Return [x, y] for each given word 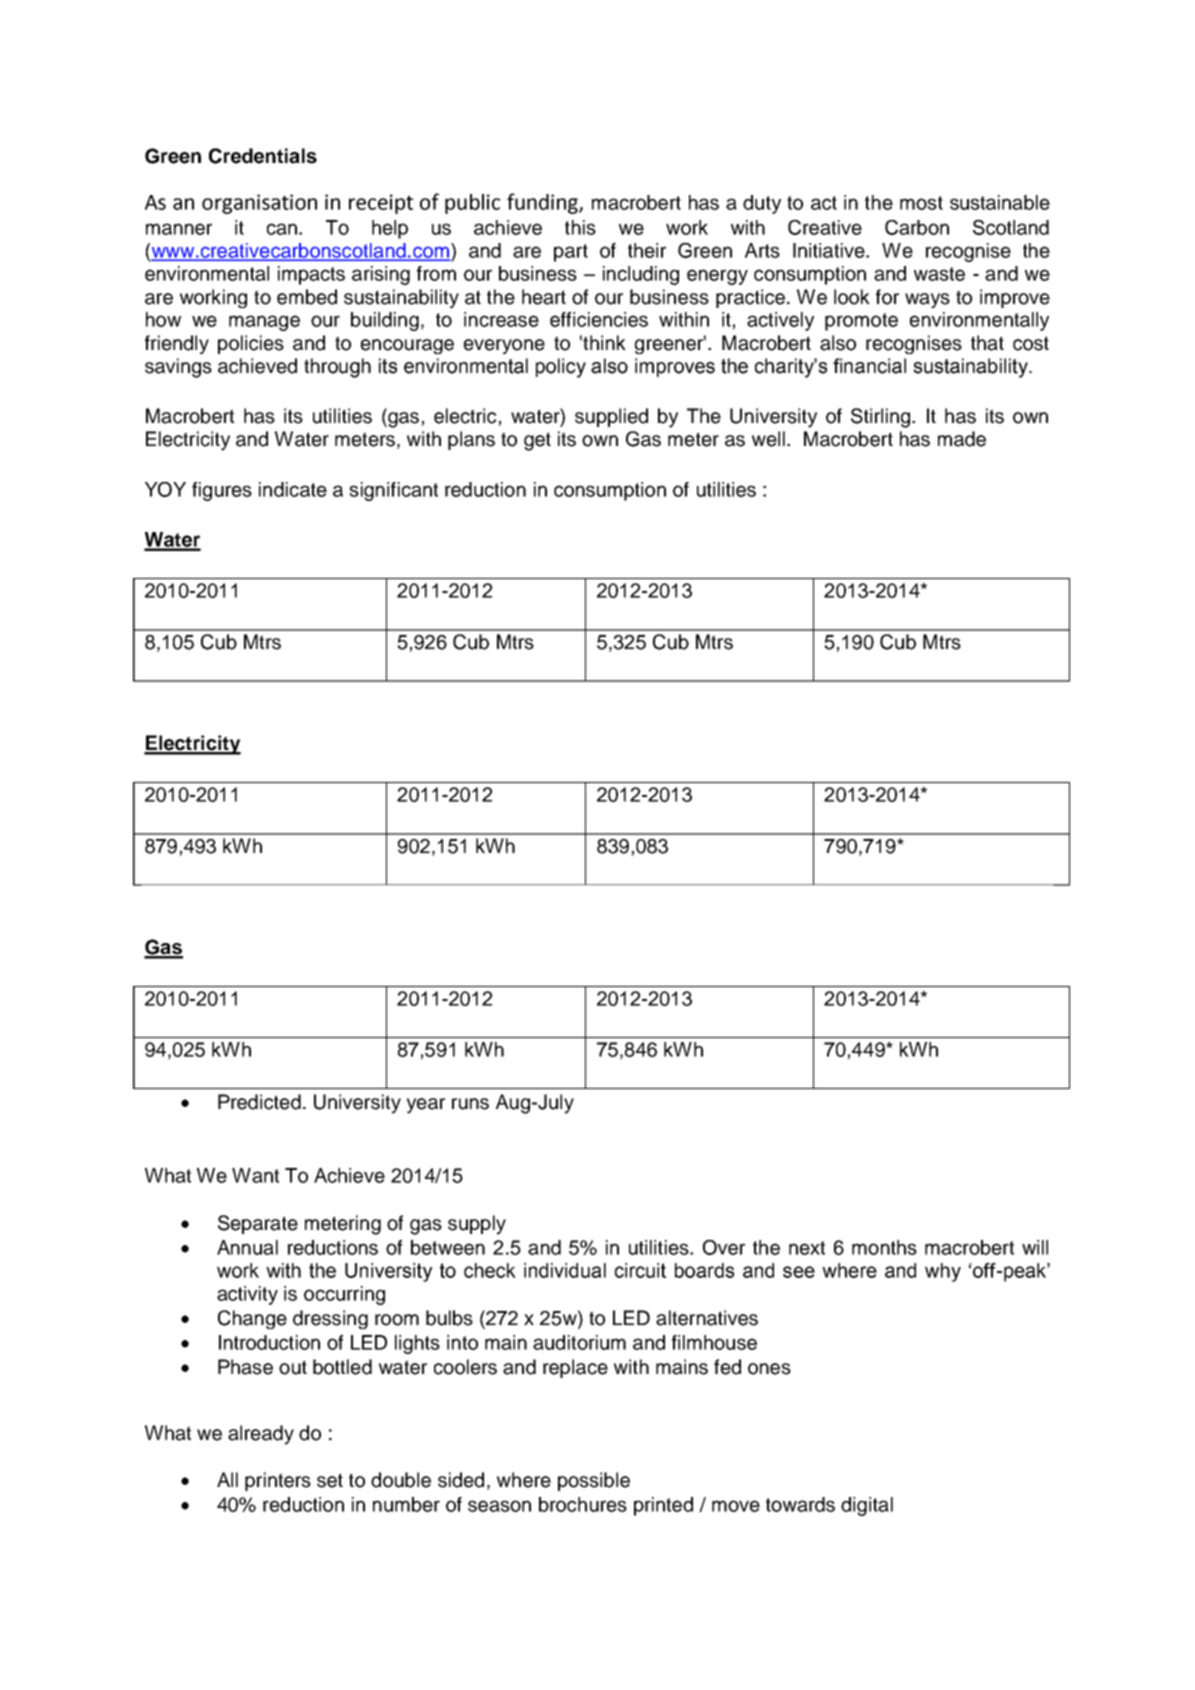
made [962, 439]
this [580, 227]
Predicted [259, 1102]
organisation [259, 204]
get [537, 441]
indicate [293, 489]
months [884, 1247]
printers [278, 1481]
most [921, 203]
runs [470, 1104]
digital [867, 1506]
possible [594, 1481]
